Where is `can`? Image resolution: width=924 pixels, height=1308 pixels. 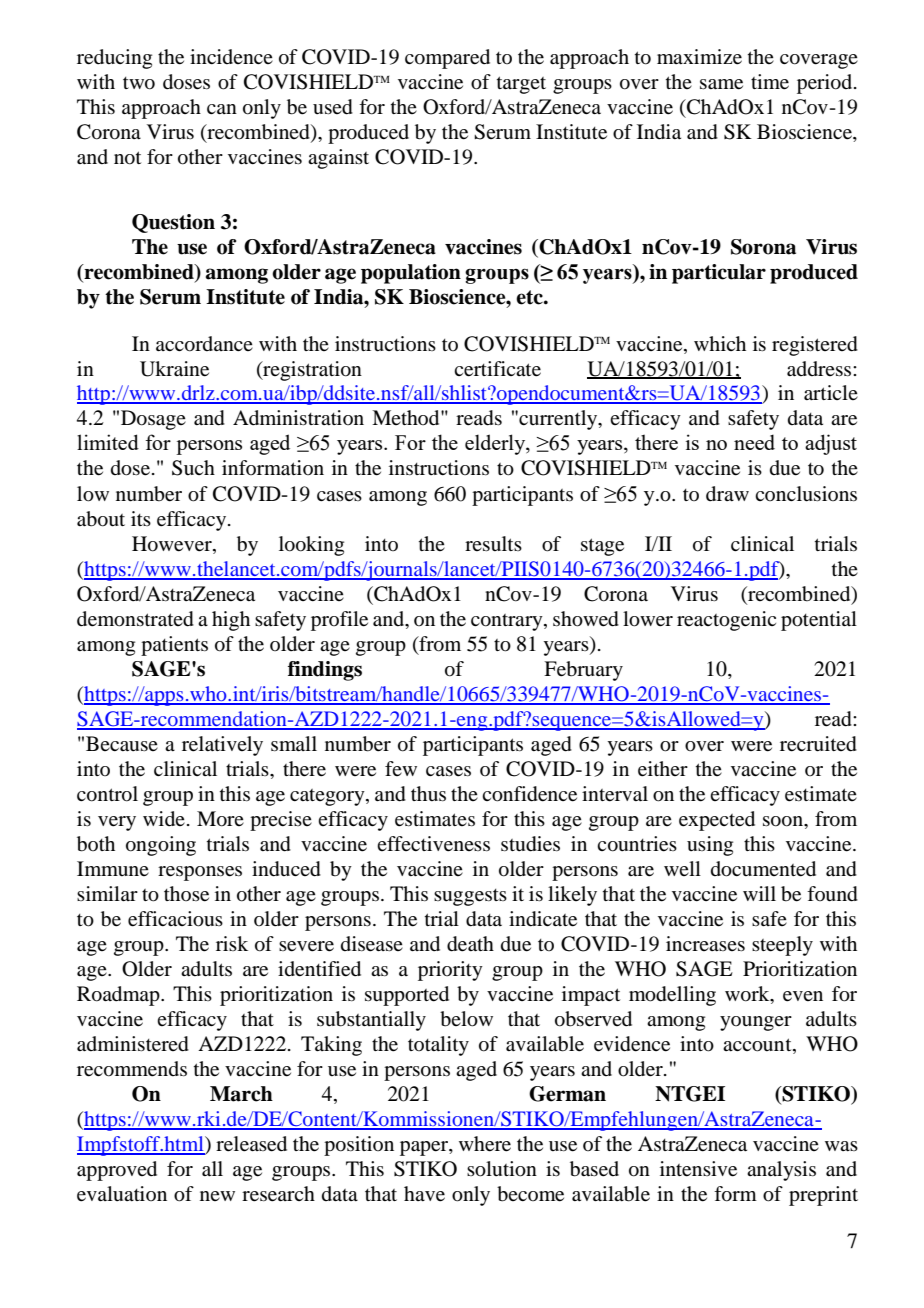 can is located at coordinates (222, 109).
